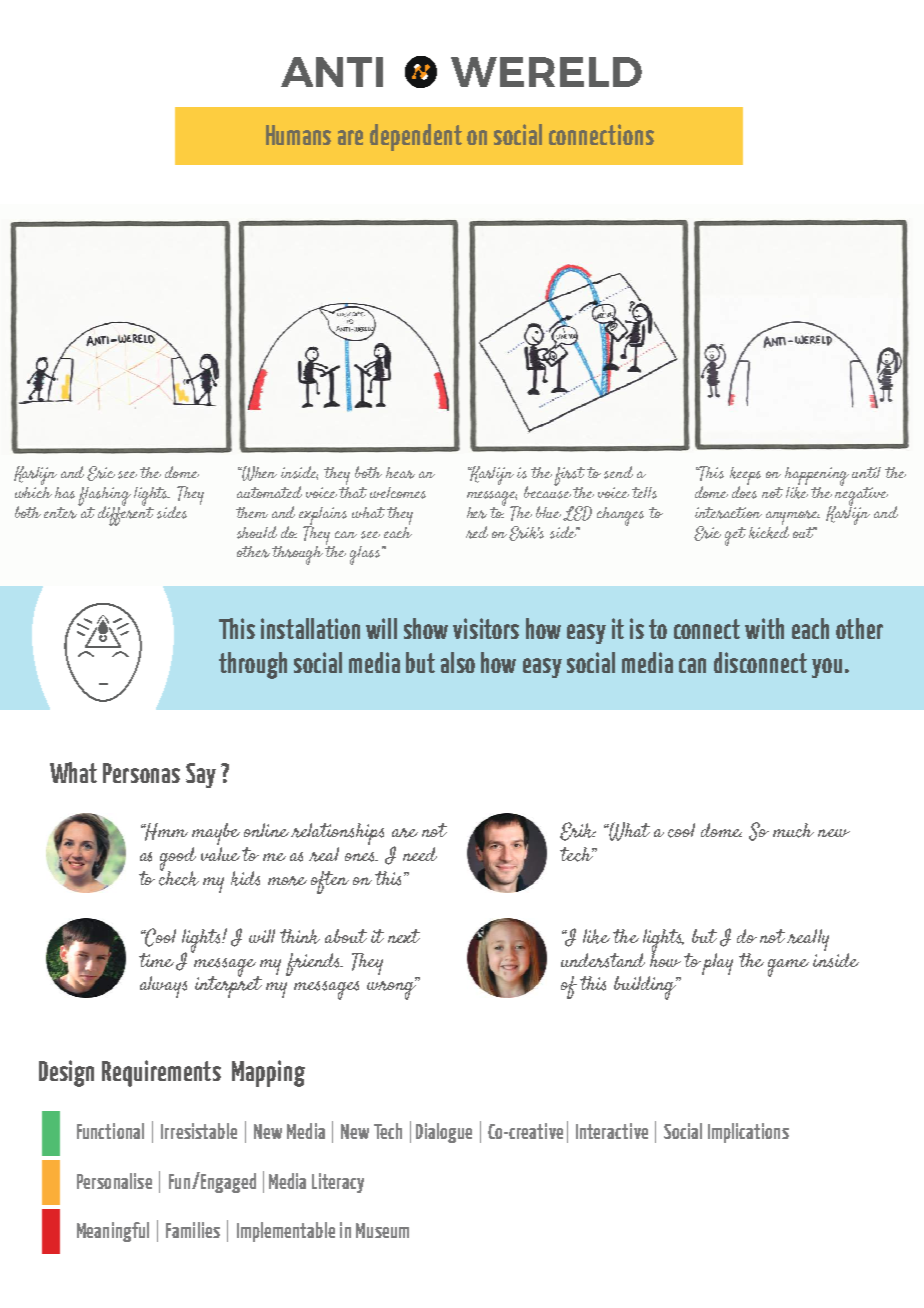 The image size is (924, 1308). Describe the element at coordinates (104, 498) in the screenshot. I see `flashing` at that location.
